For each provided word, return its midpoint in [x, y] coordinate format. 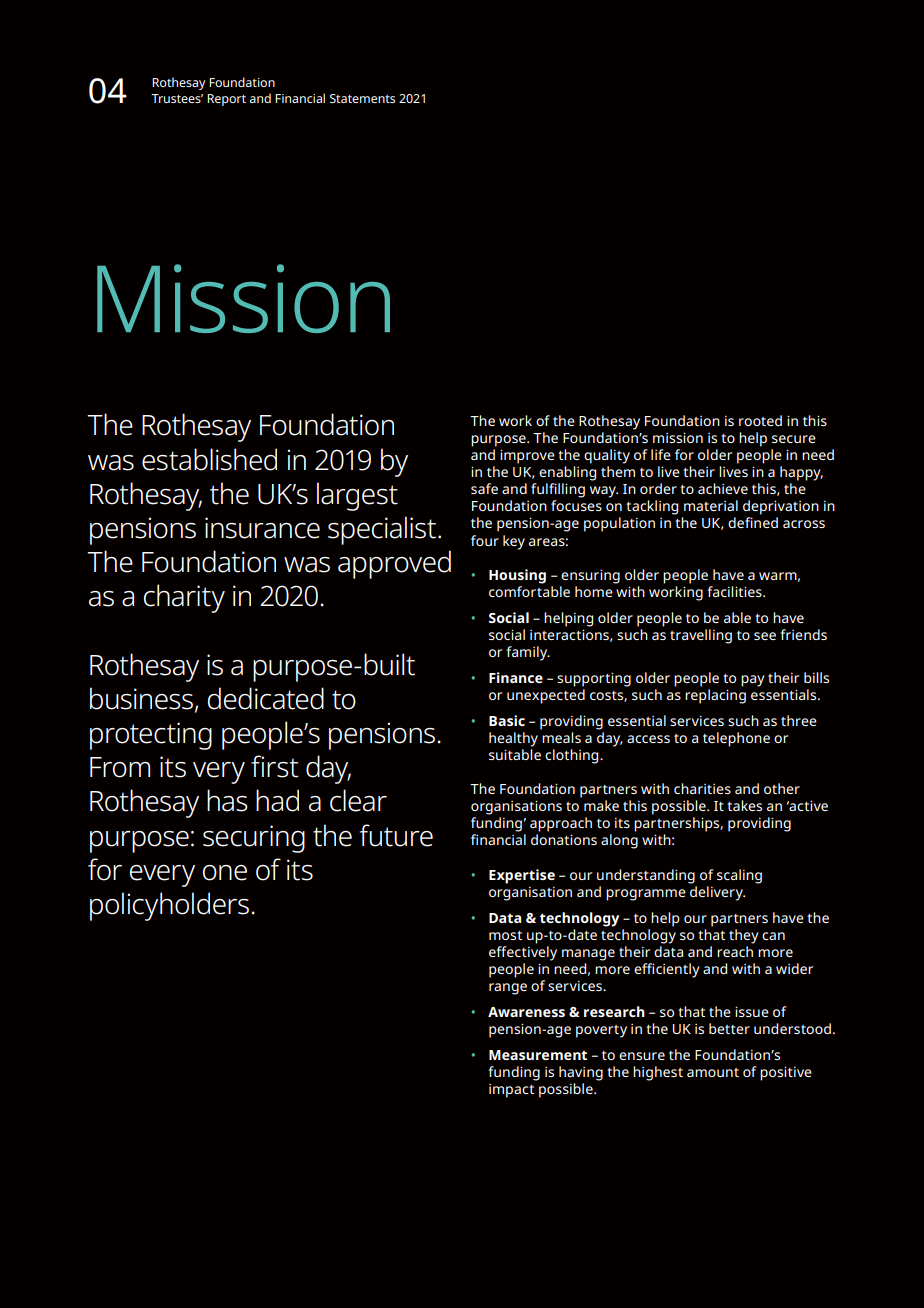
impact [511, 1091]
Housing [517, 576]
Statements [362, 98]
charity [184, 598]
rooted [760, 420]
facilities [735, 591]
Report [226, 100]
